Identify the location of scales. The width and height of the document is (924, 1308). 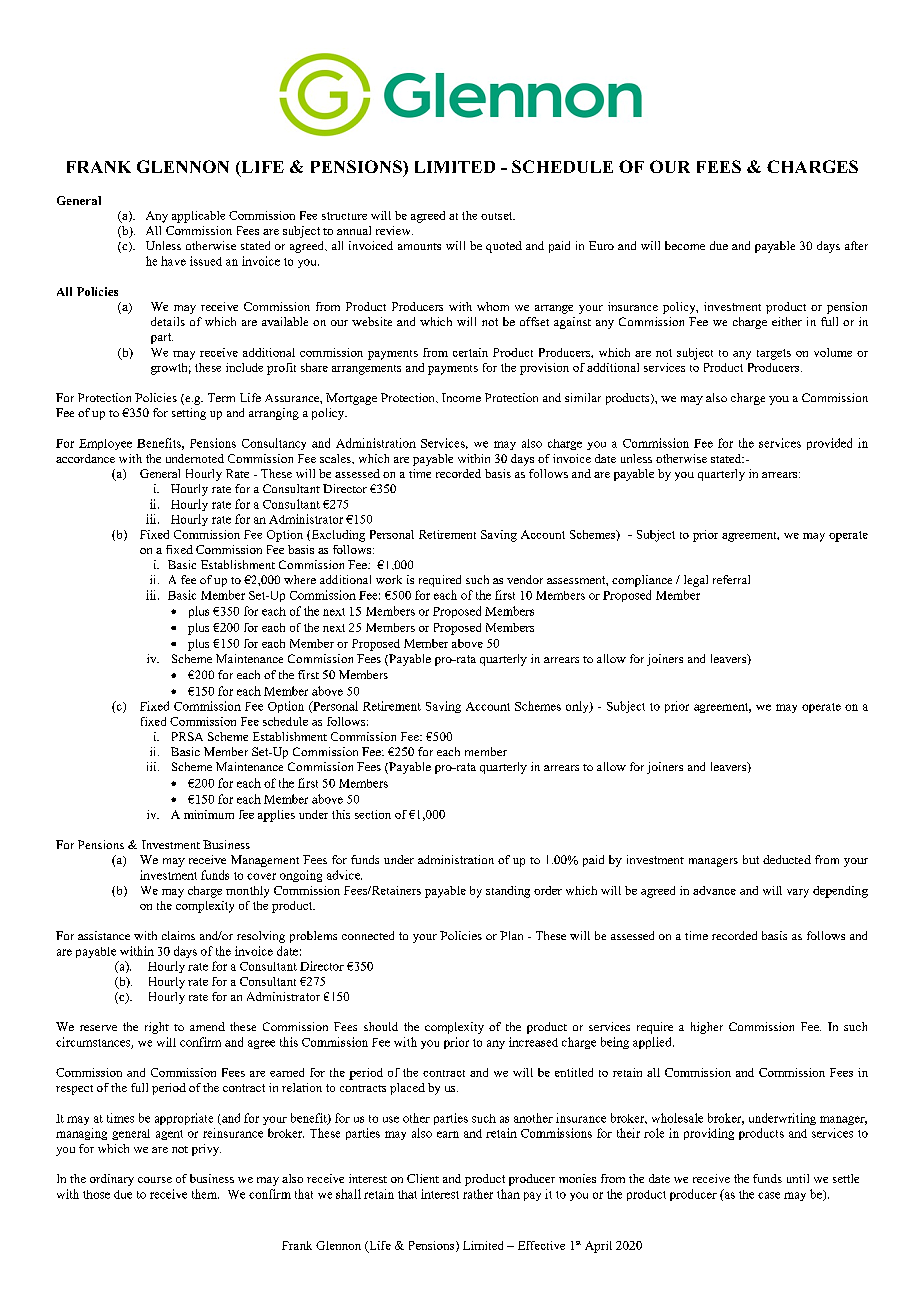
(336, 458).
